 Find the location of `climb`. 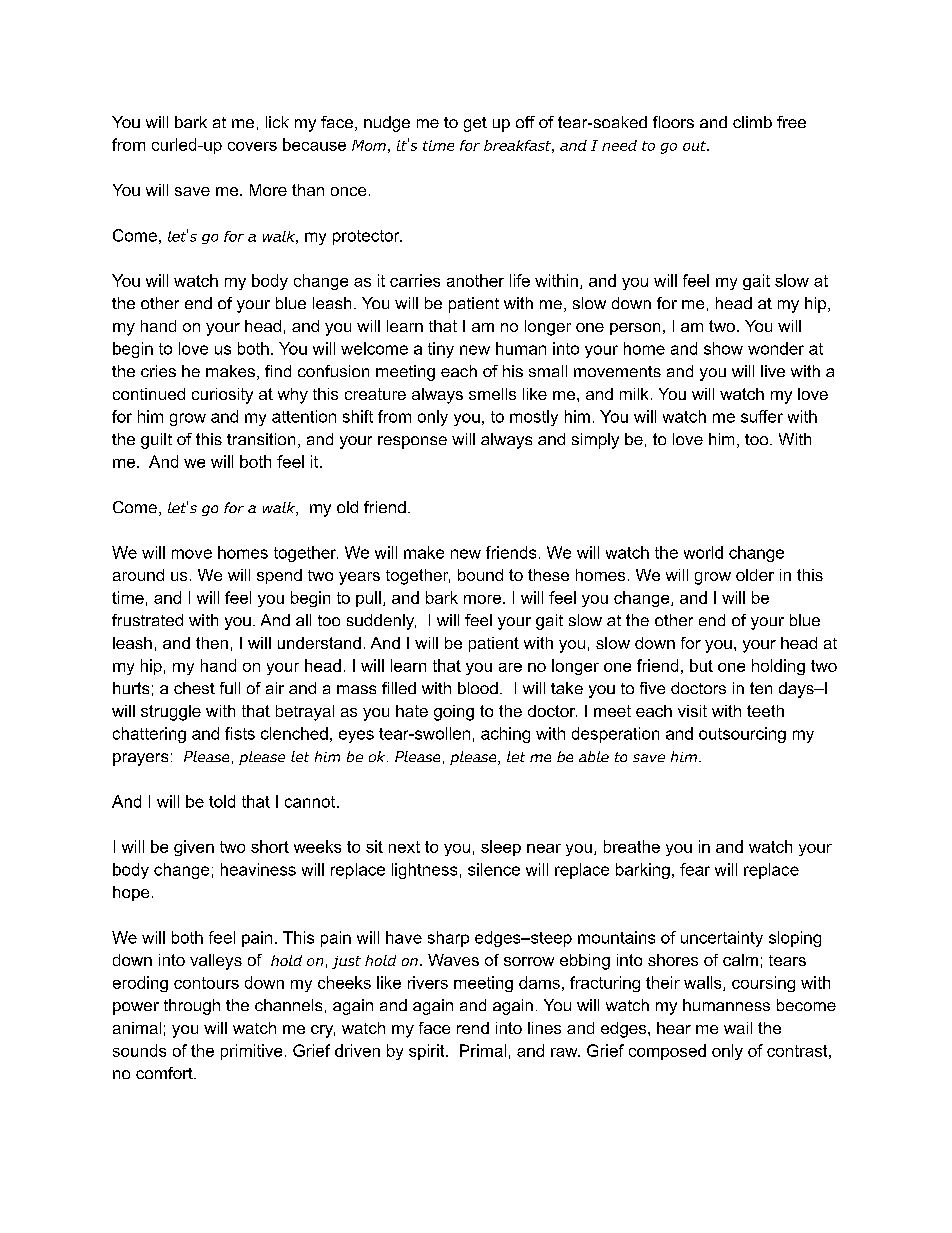

climb is located at coordinates (752, 122).
